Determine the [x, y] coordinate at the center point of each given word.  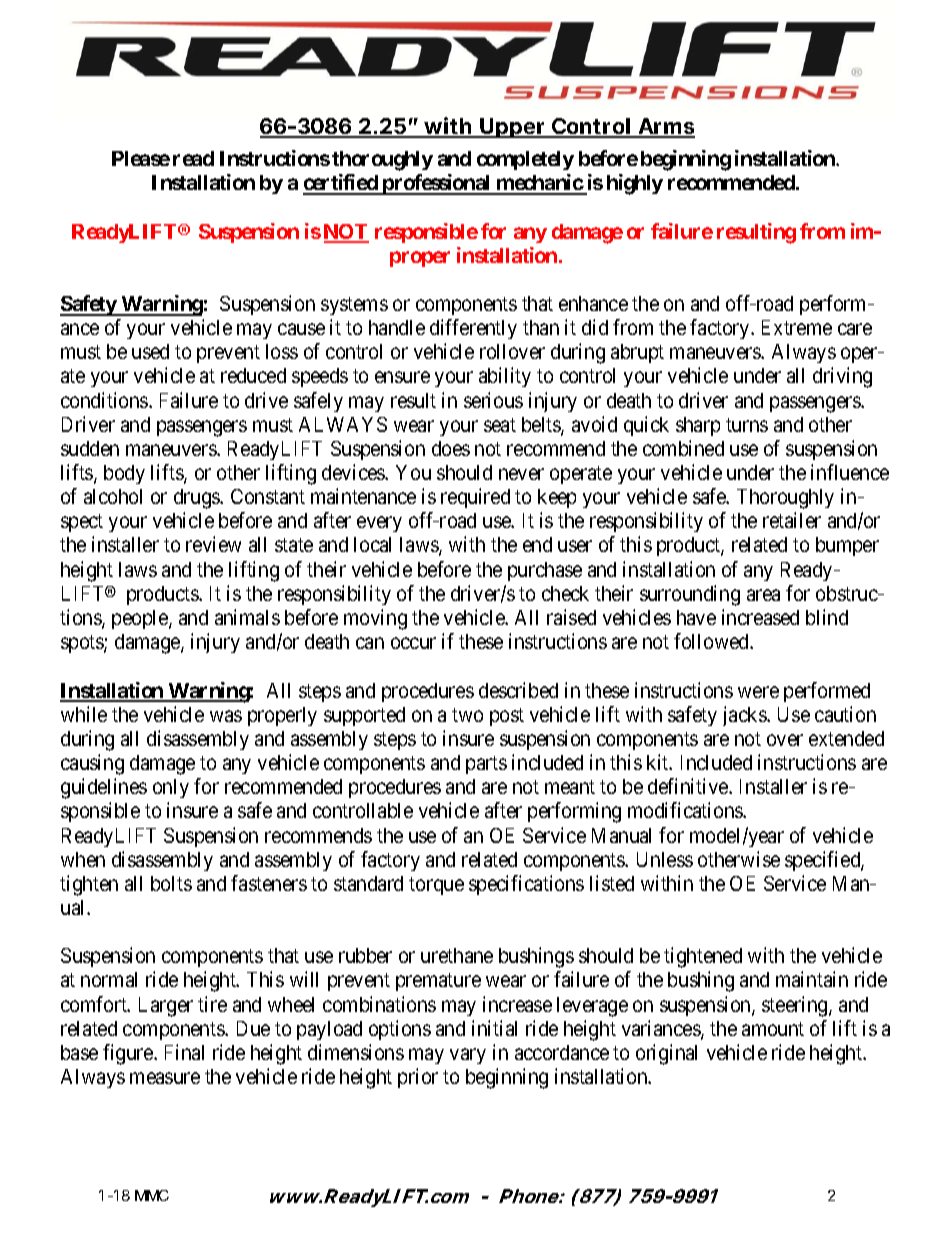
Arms [666, 127]
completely [525, 160]
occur [413, 643]
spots [83, 644]
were [758, 692]
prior [418, 1078]
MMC [152, 1195]
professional [437, 184]
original [666, 1054]
